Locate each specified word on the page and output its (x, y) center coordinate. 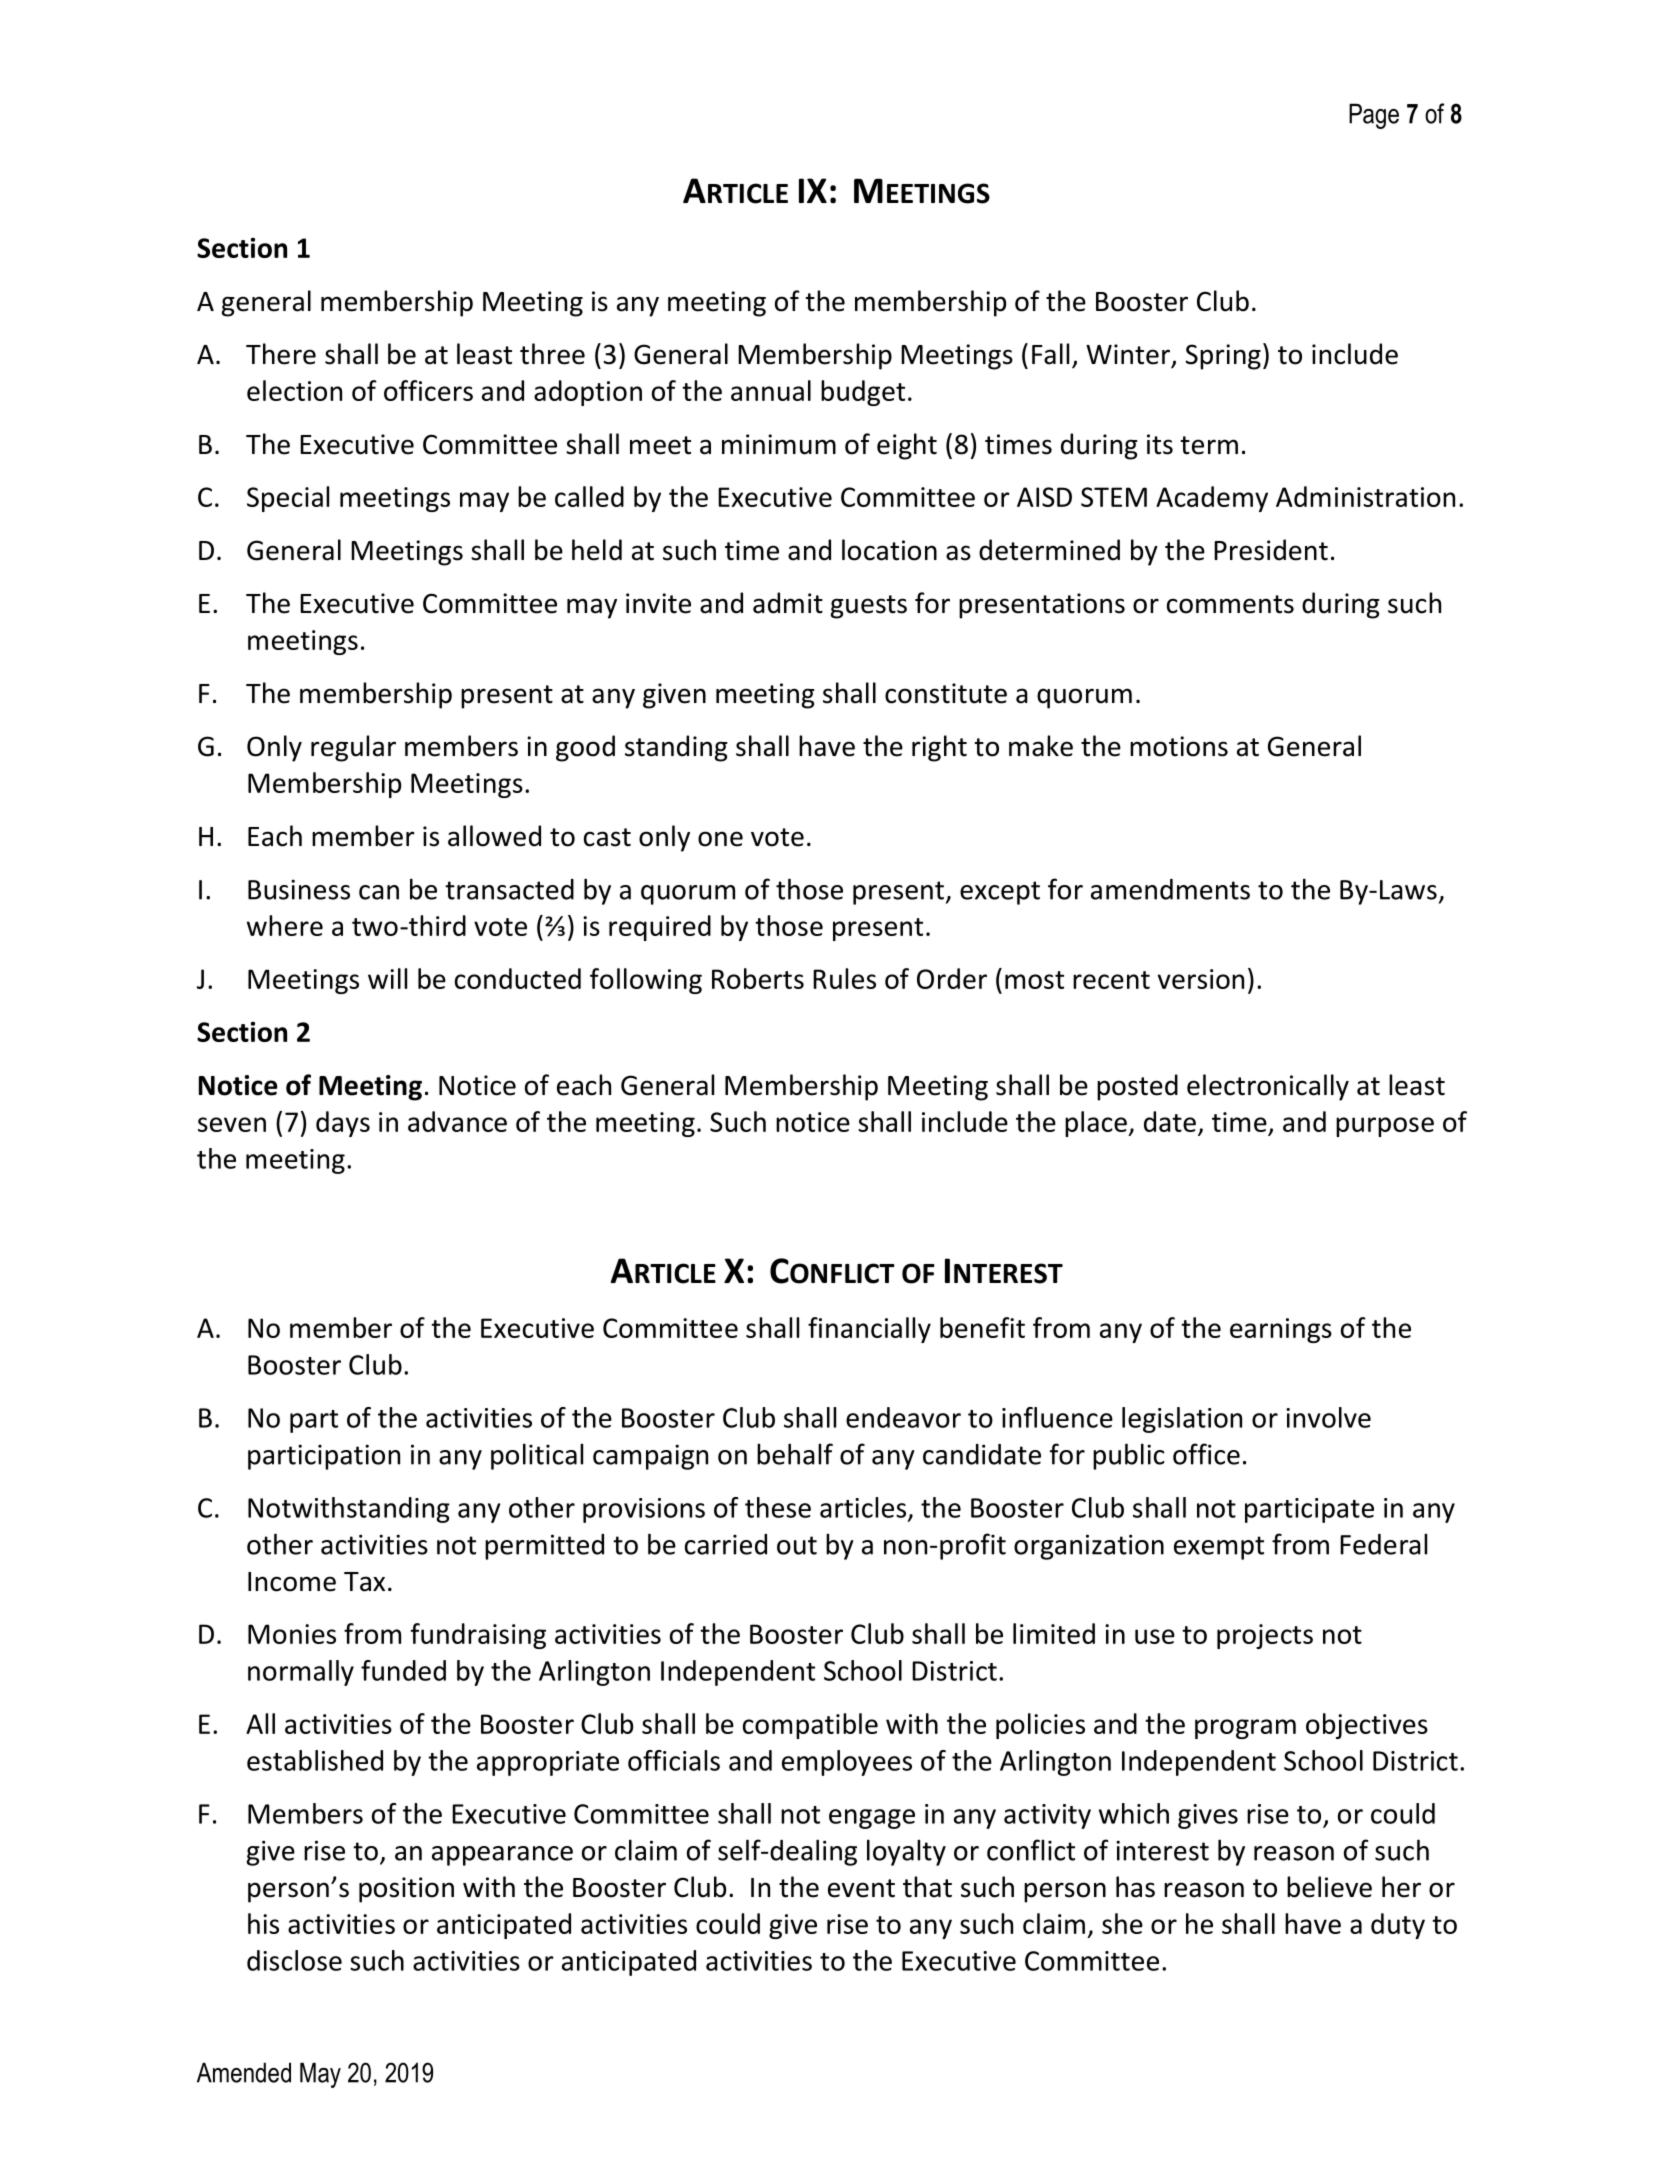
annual (771, 390)
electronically (1268, 1087)
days (343, 1124)
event (861, 1888)
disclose (294, 1960)
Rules (844, 978)
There (281, 354)
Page (1374, 116)
